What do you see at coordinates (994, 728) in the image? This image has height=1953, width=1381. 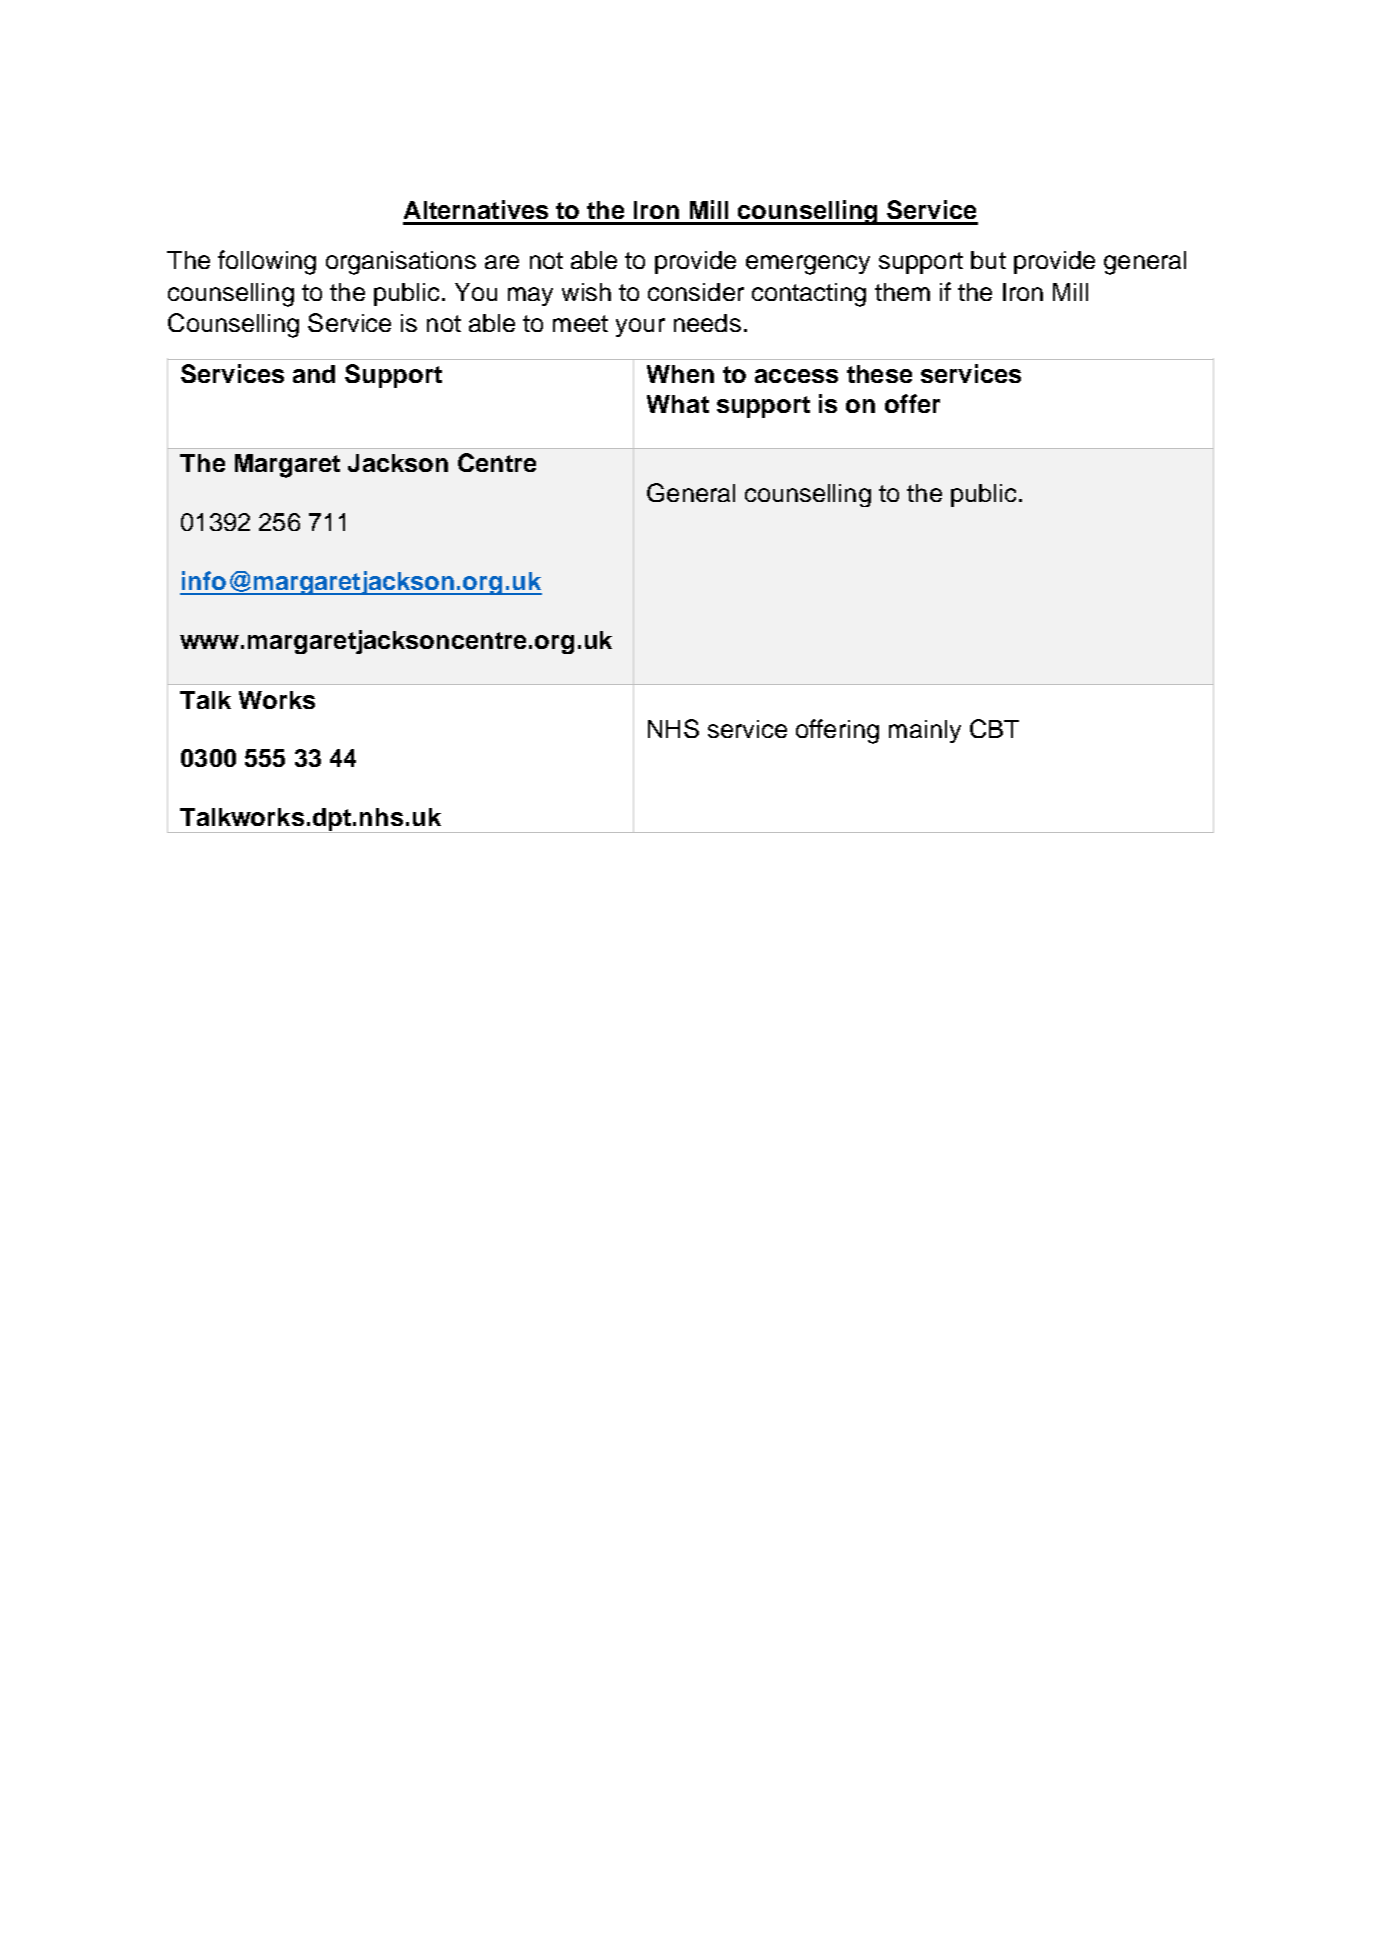 I see `CBT` at bounding box center [994, 728].
